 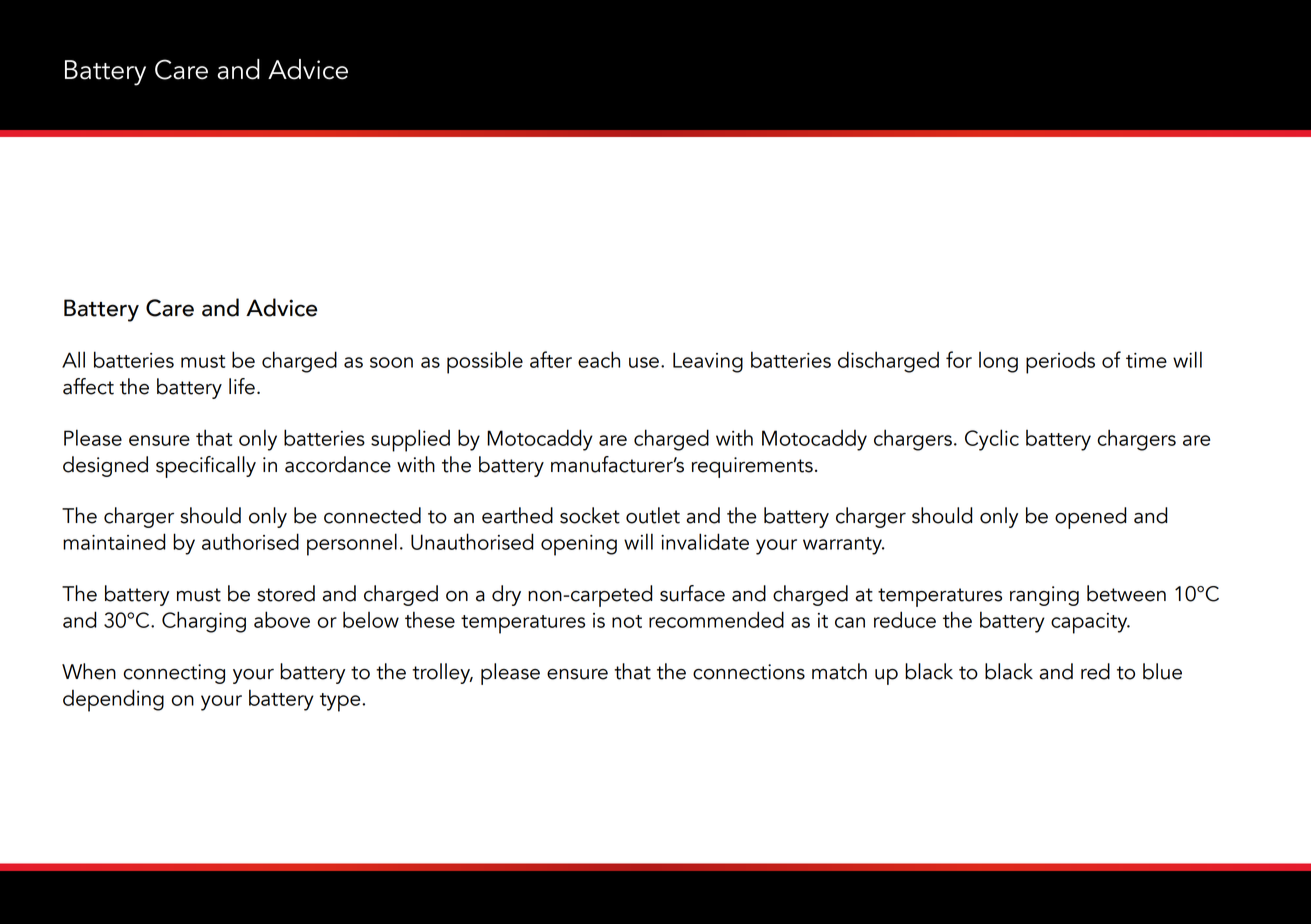 What do you see at coordinates (113, 700) in the screenshot?
I see `depending` at bounding box center [113, 700].
